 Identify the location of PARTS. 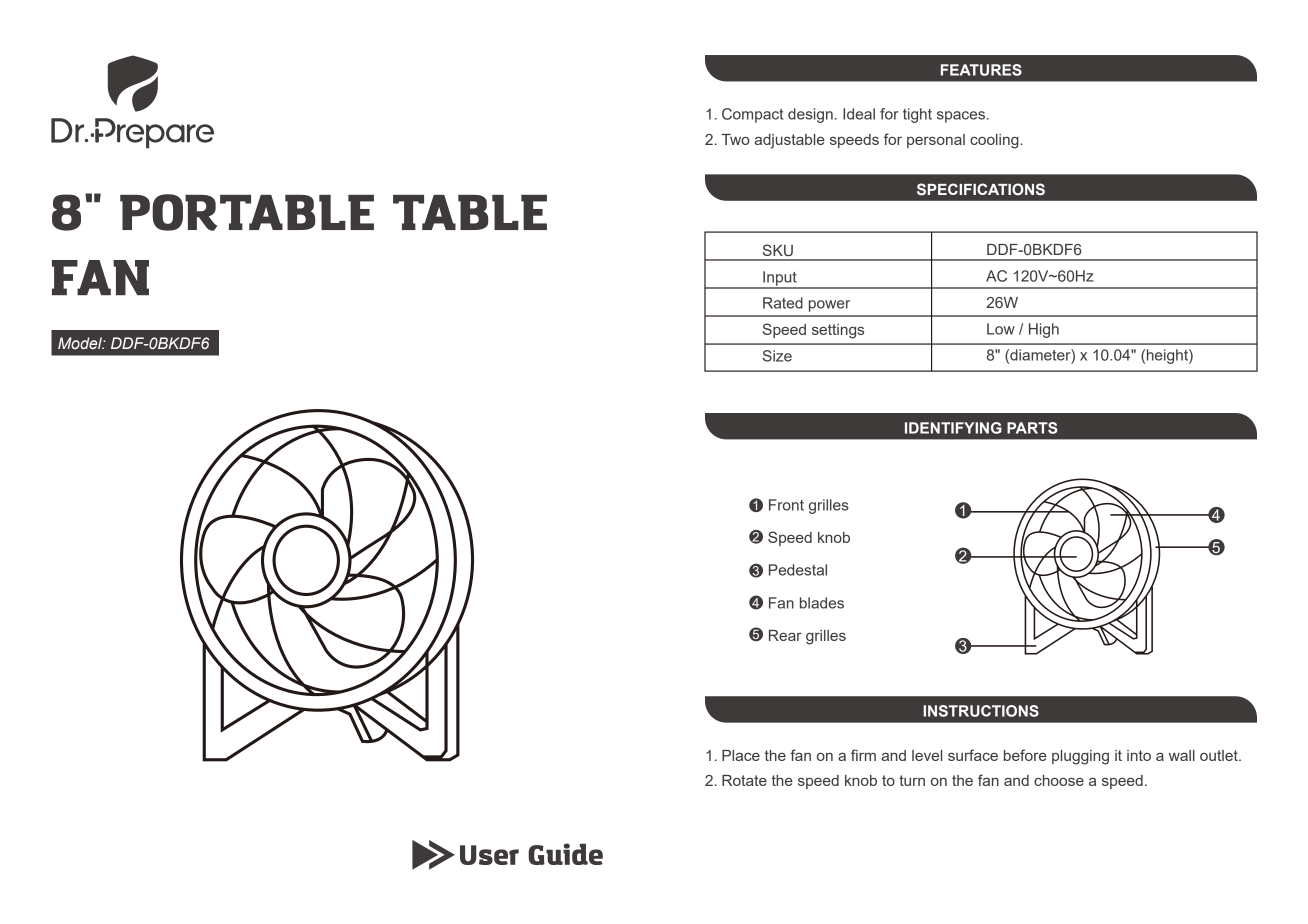
(1032, 428).
